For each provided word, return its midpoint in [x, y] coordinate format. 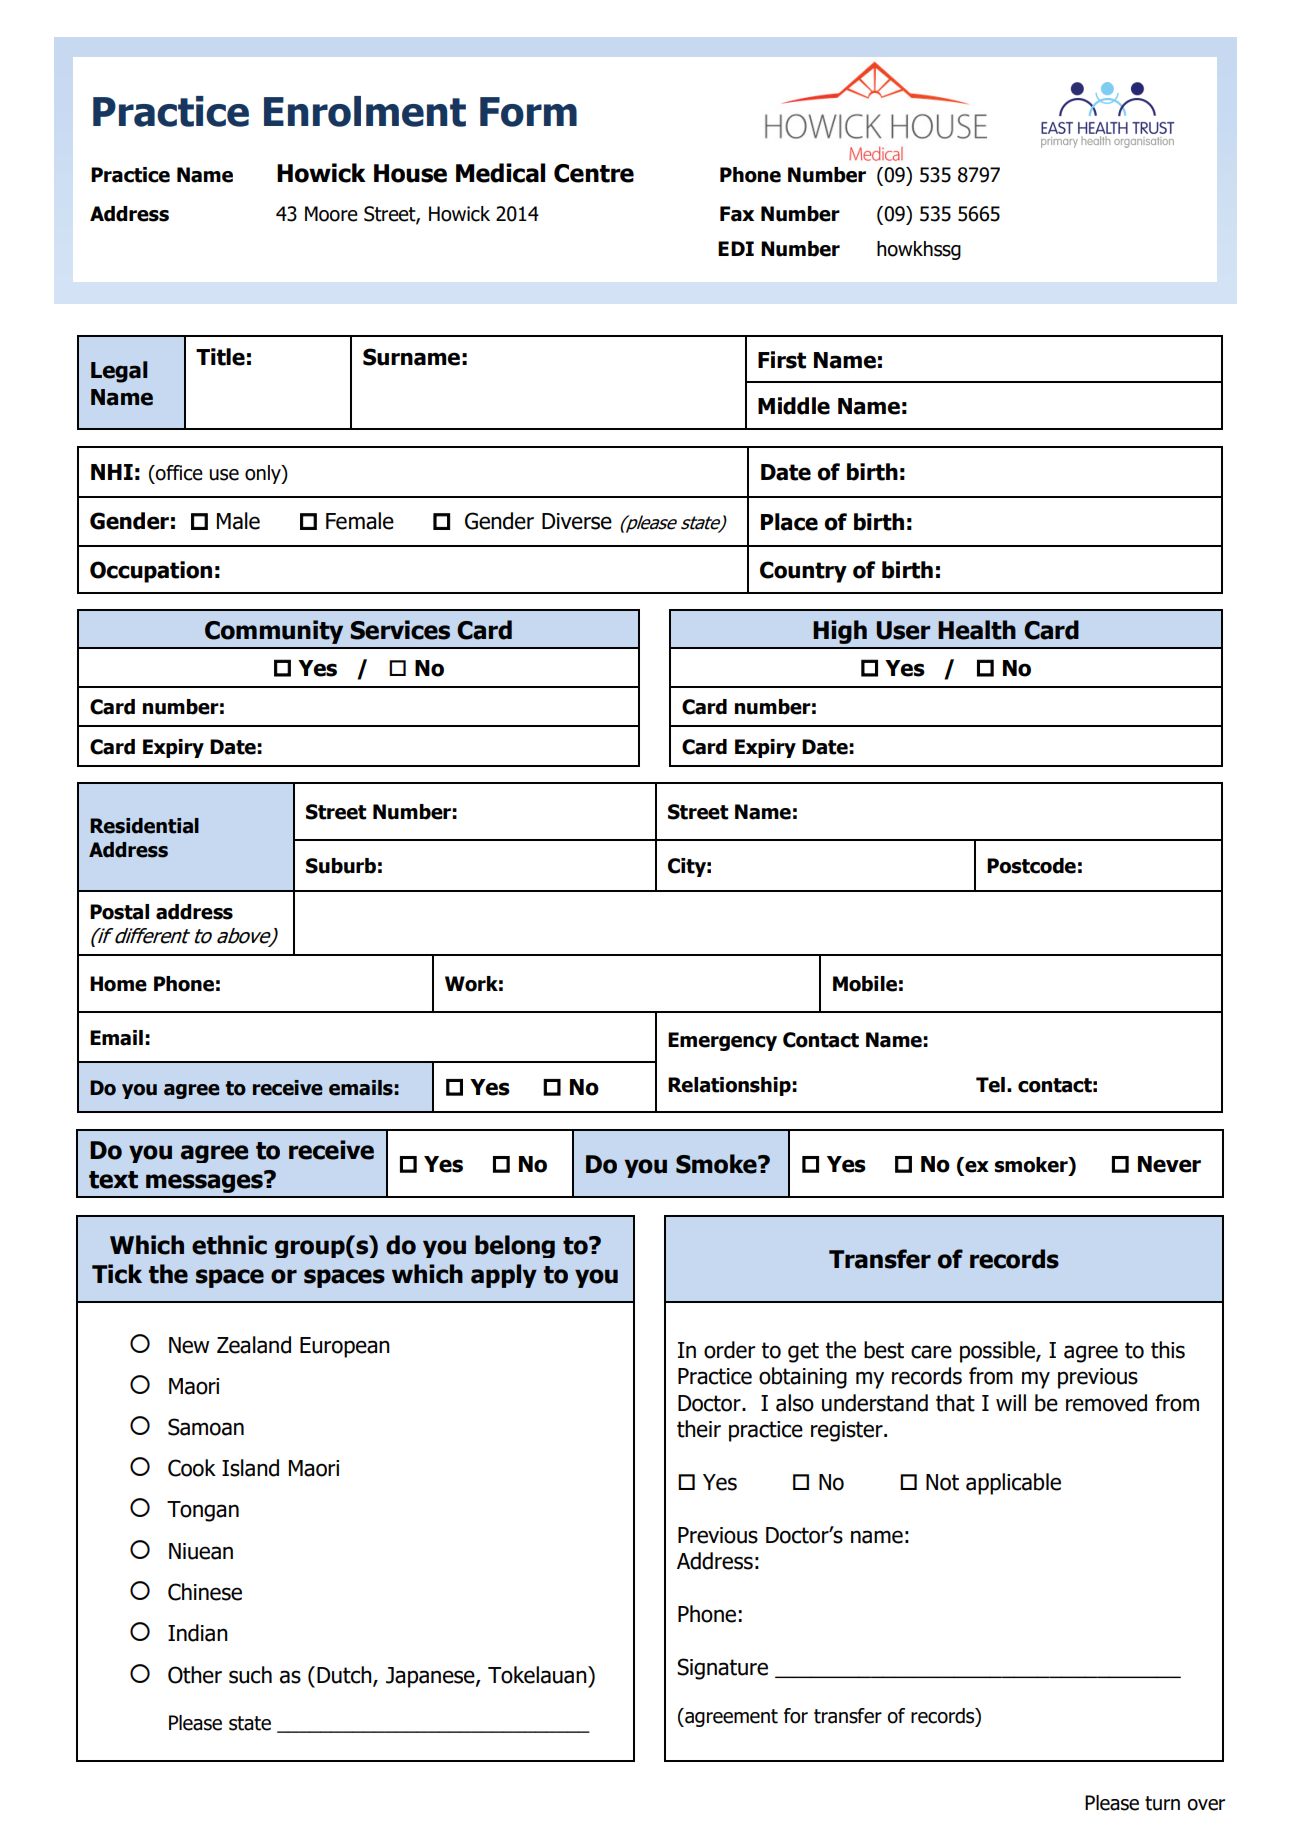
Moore [331, 214]
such [250, 1675]
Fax [737, 214]
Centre [594, 173]
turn [1162, 1803]
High [840, 632]
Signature [722, 1669]
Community [274, 632]
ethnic [229, 1245]
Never [1169, 1164]
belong [515, 1246]
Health [977, 630]
